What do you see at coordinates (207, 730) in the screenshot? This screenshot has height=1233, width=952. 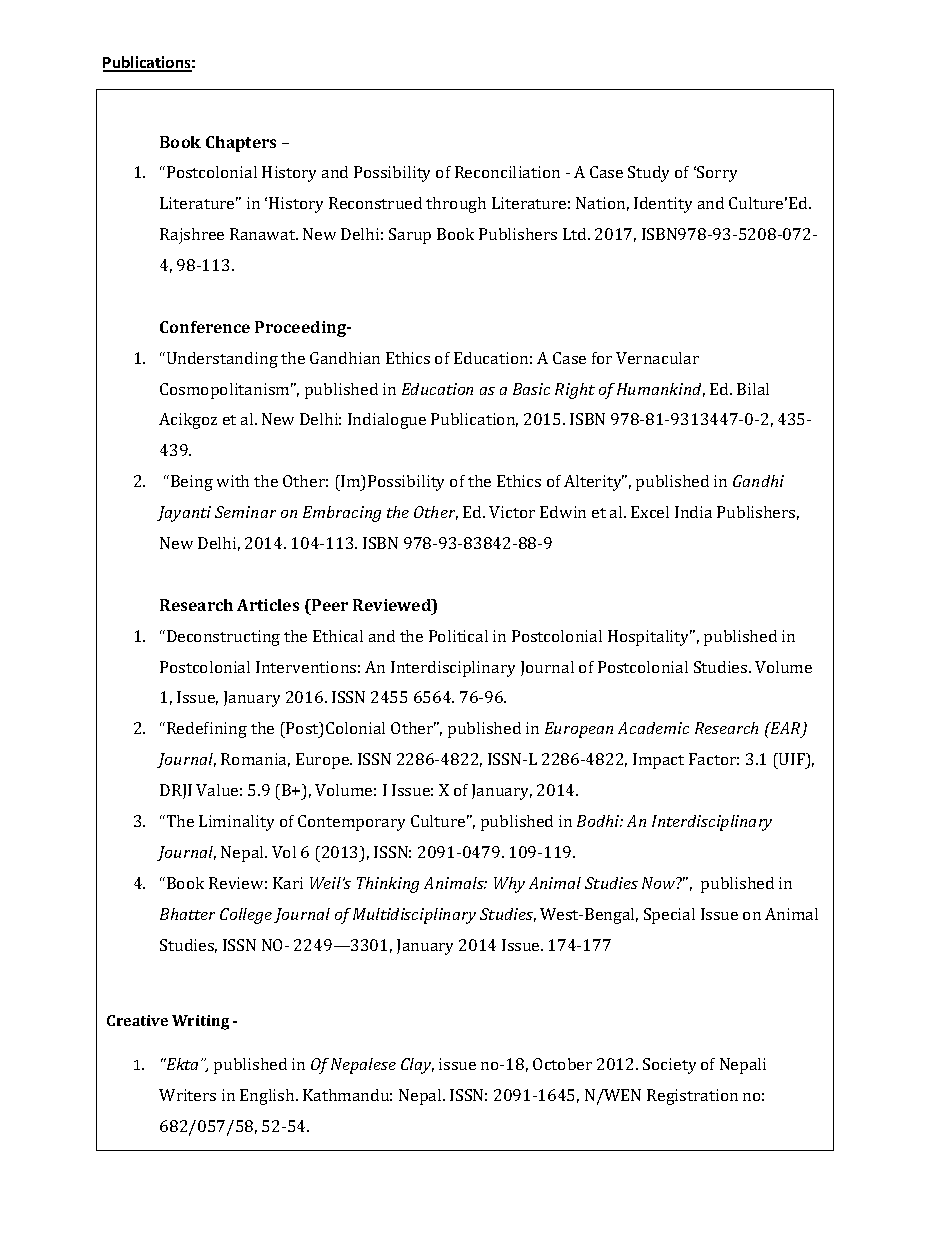 I see `Redefining` at bounding box center [207, 730].
